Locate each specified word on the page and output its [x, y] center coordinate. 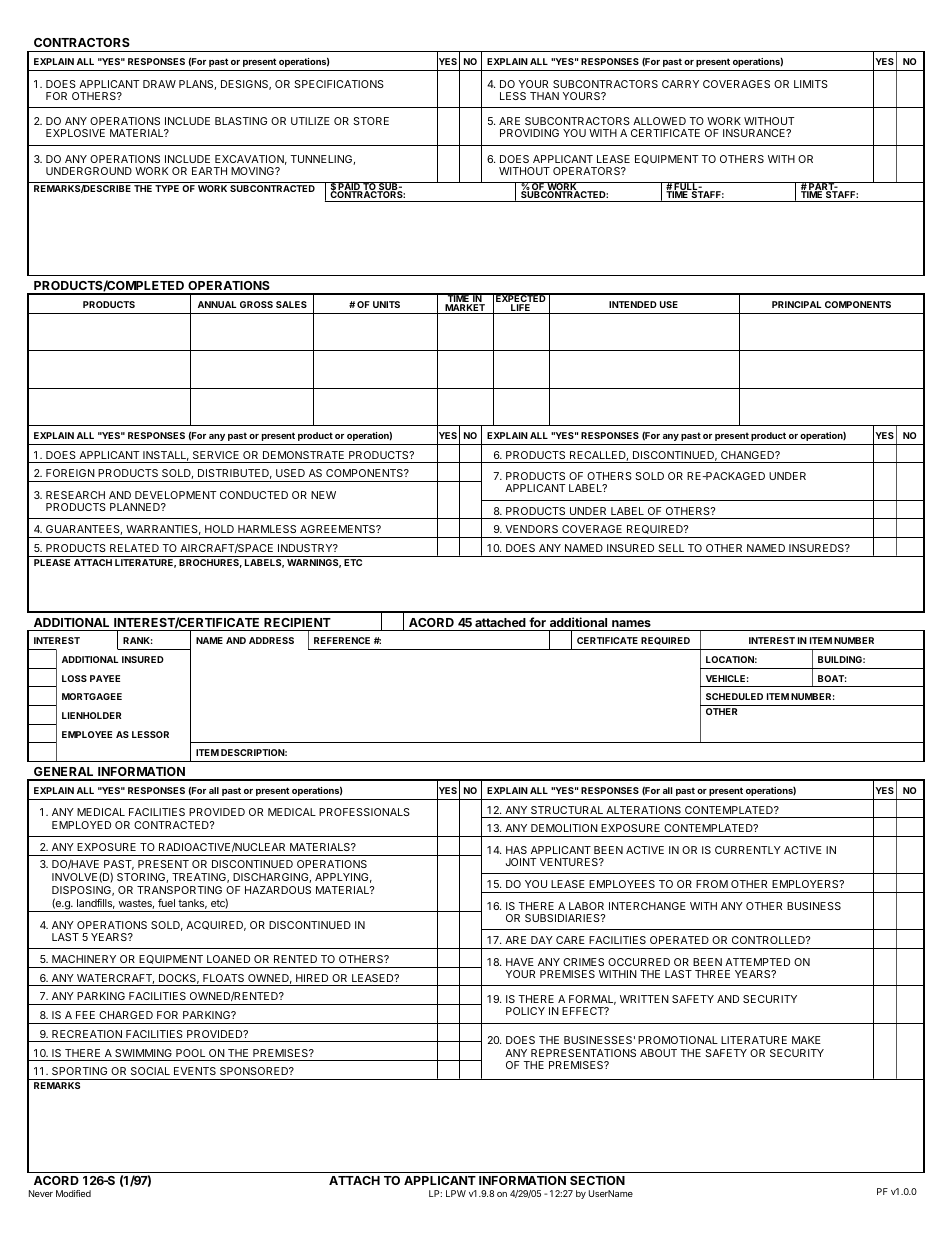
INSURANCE [755, 133]
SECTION [597, 1180]
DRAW [159, 84]
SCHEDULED [734, 696]
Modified [73, 1193]
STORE [371, 121]
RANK [138, 640]
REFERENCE [342, 640]
